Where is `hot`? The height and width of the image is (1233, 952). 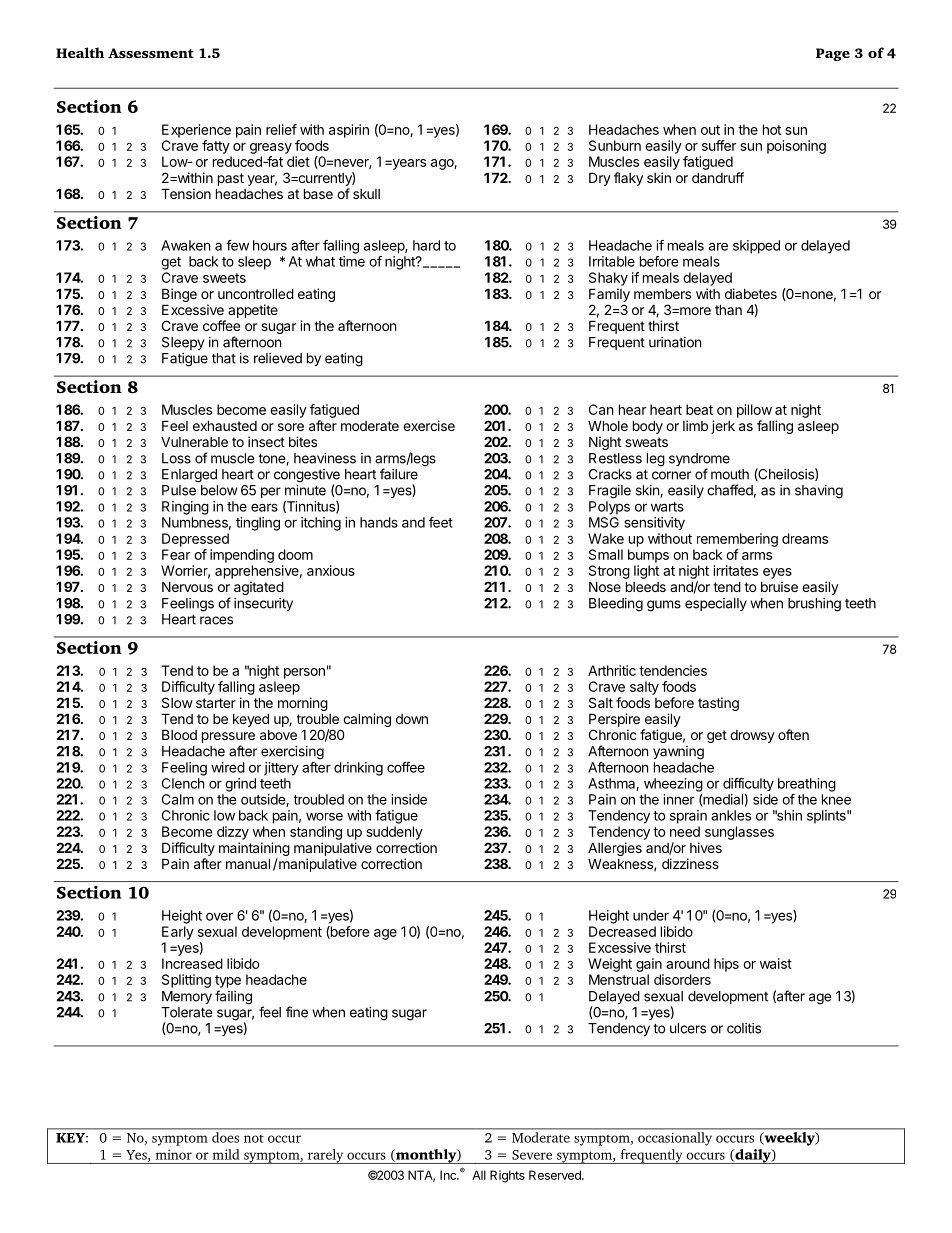 hot is located at coordinates (772, 129).
